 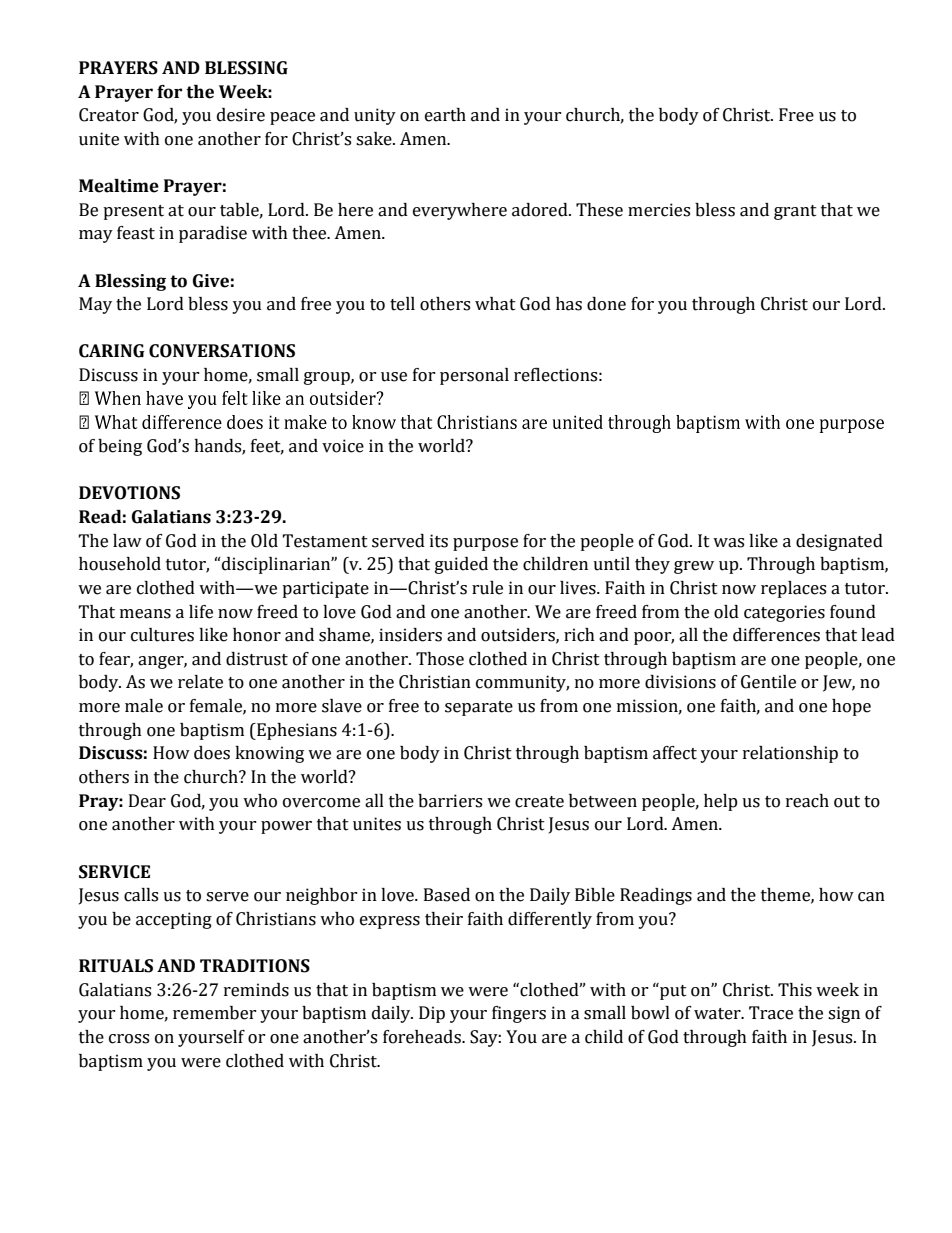 What do you see at coordinates (795, 212) in the document?
I see `grant` at bounding box center [795, 212].
